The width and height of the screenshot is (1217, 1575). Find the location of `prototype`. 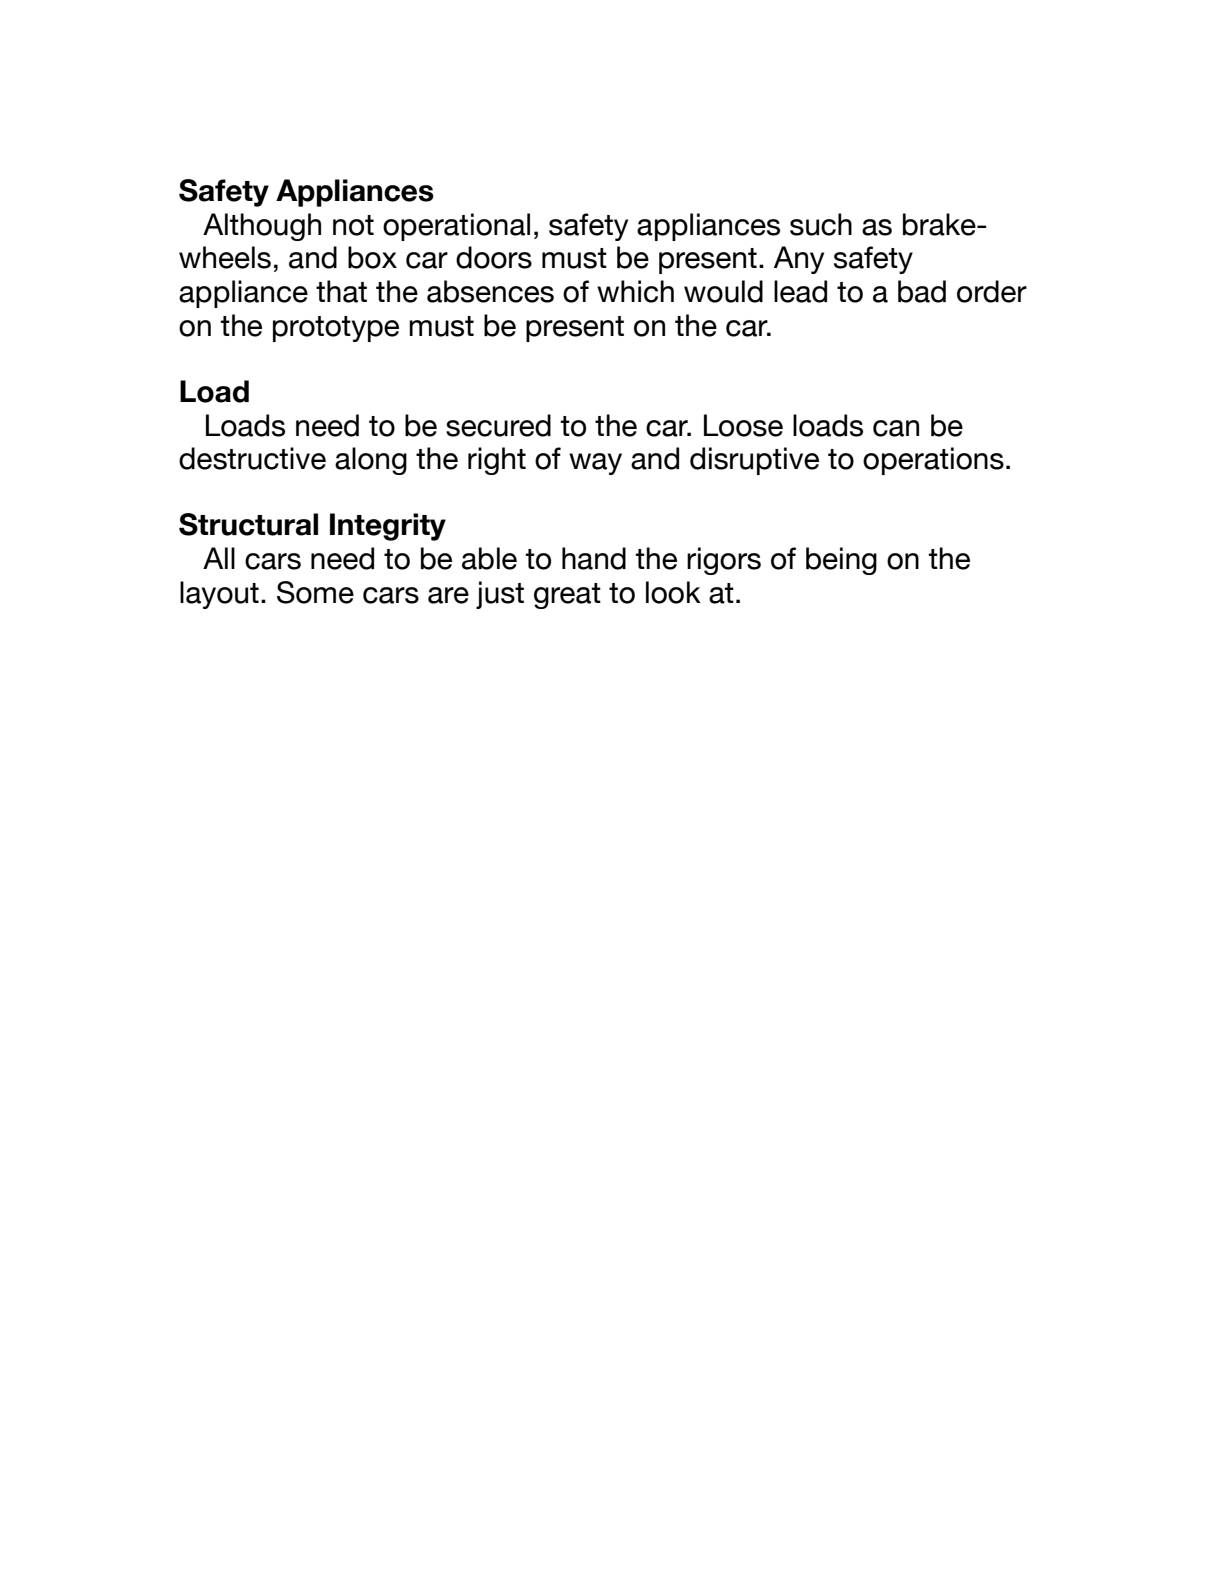

prototype is located at coordinates (336, 329).
